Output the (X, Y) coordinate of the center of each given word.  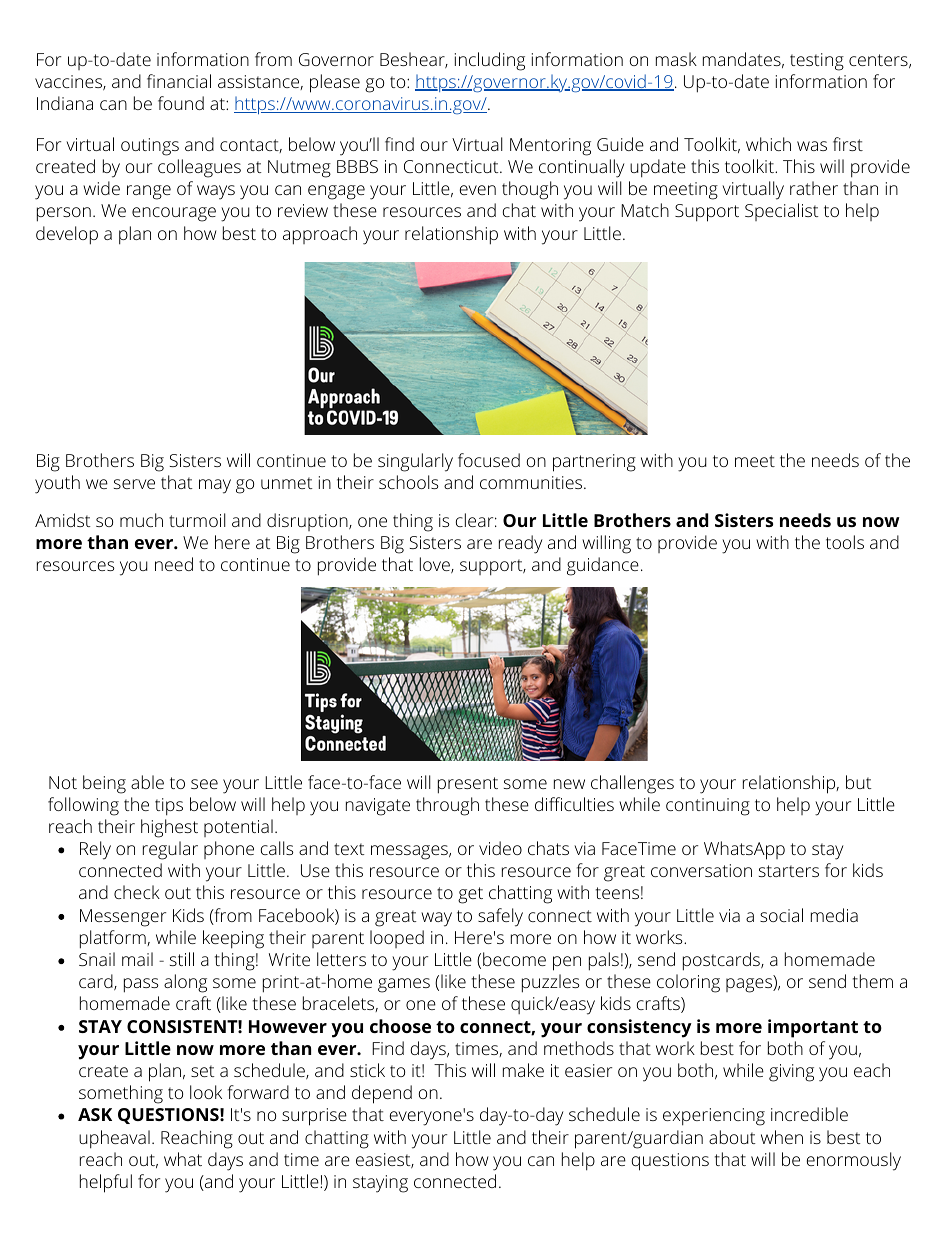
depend (382, 1094)
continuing (708, 807)
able (147, 782)
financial (179, 81)
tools (845, 542)
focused (489, 460)
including (490, 61)
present (468, 785)
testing (817, 62)
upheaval (114, 1139)
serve (134, 484)
